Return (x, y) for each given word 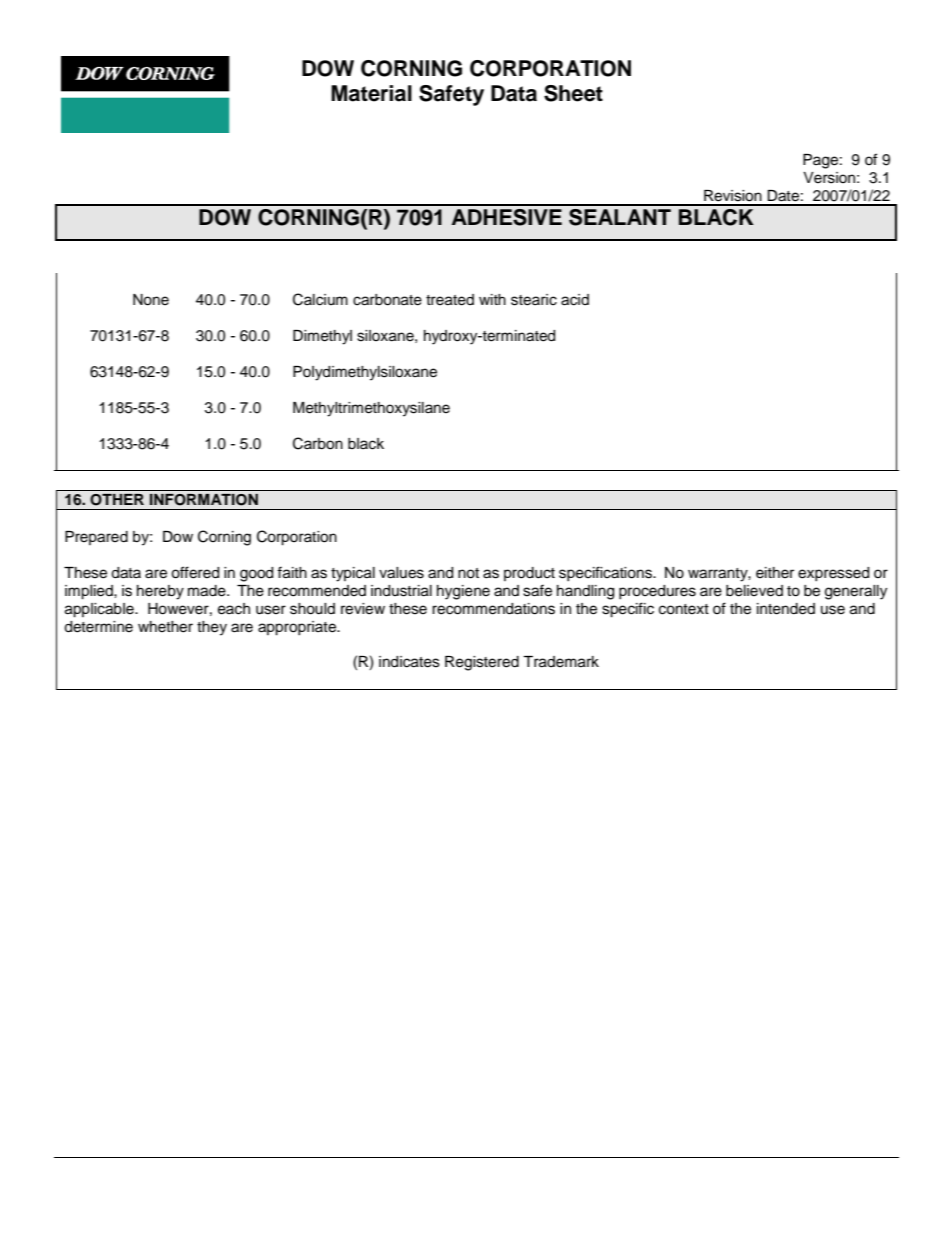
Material (371, 93)
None (151, 300)
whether (165, 627)
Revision (733, 196)
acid (575, 300)
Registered (482, 663)
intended (786, 609)
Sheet (573, 93)
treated (450, 300)
